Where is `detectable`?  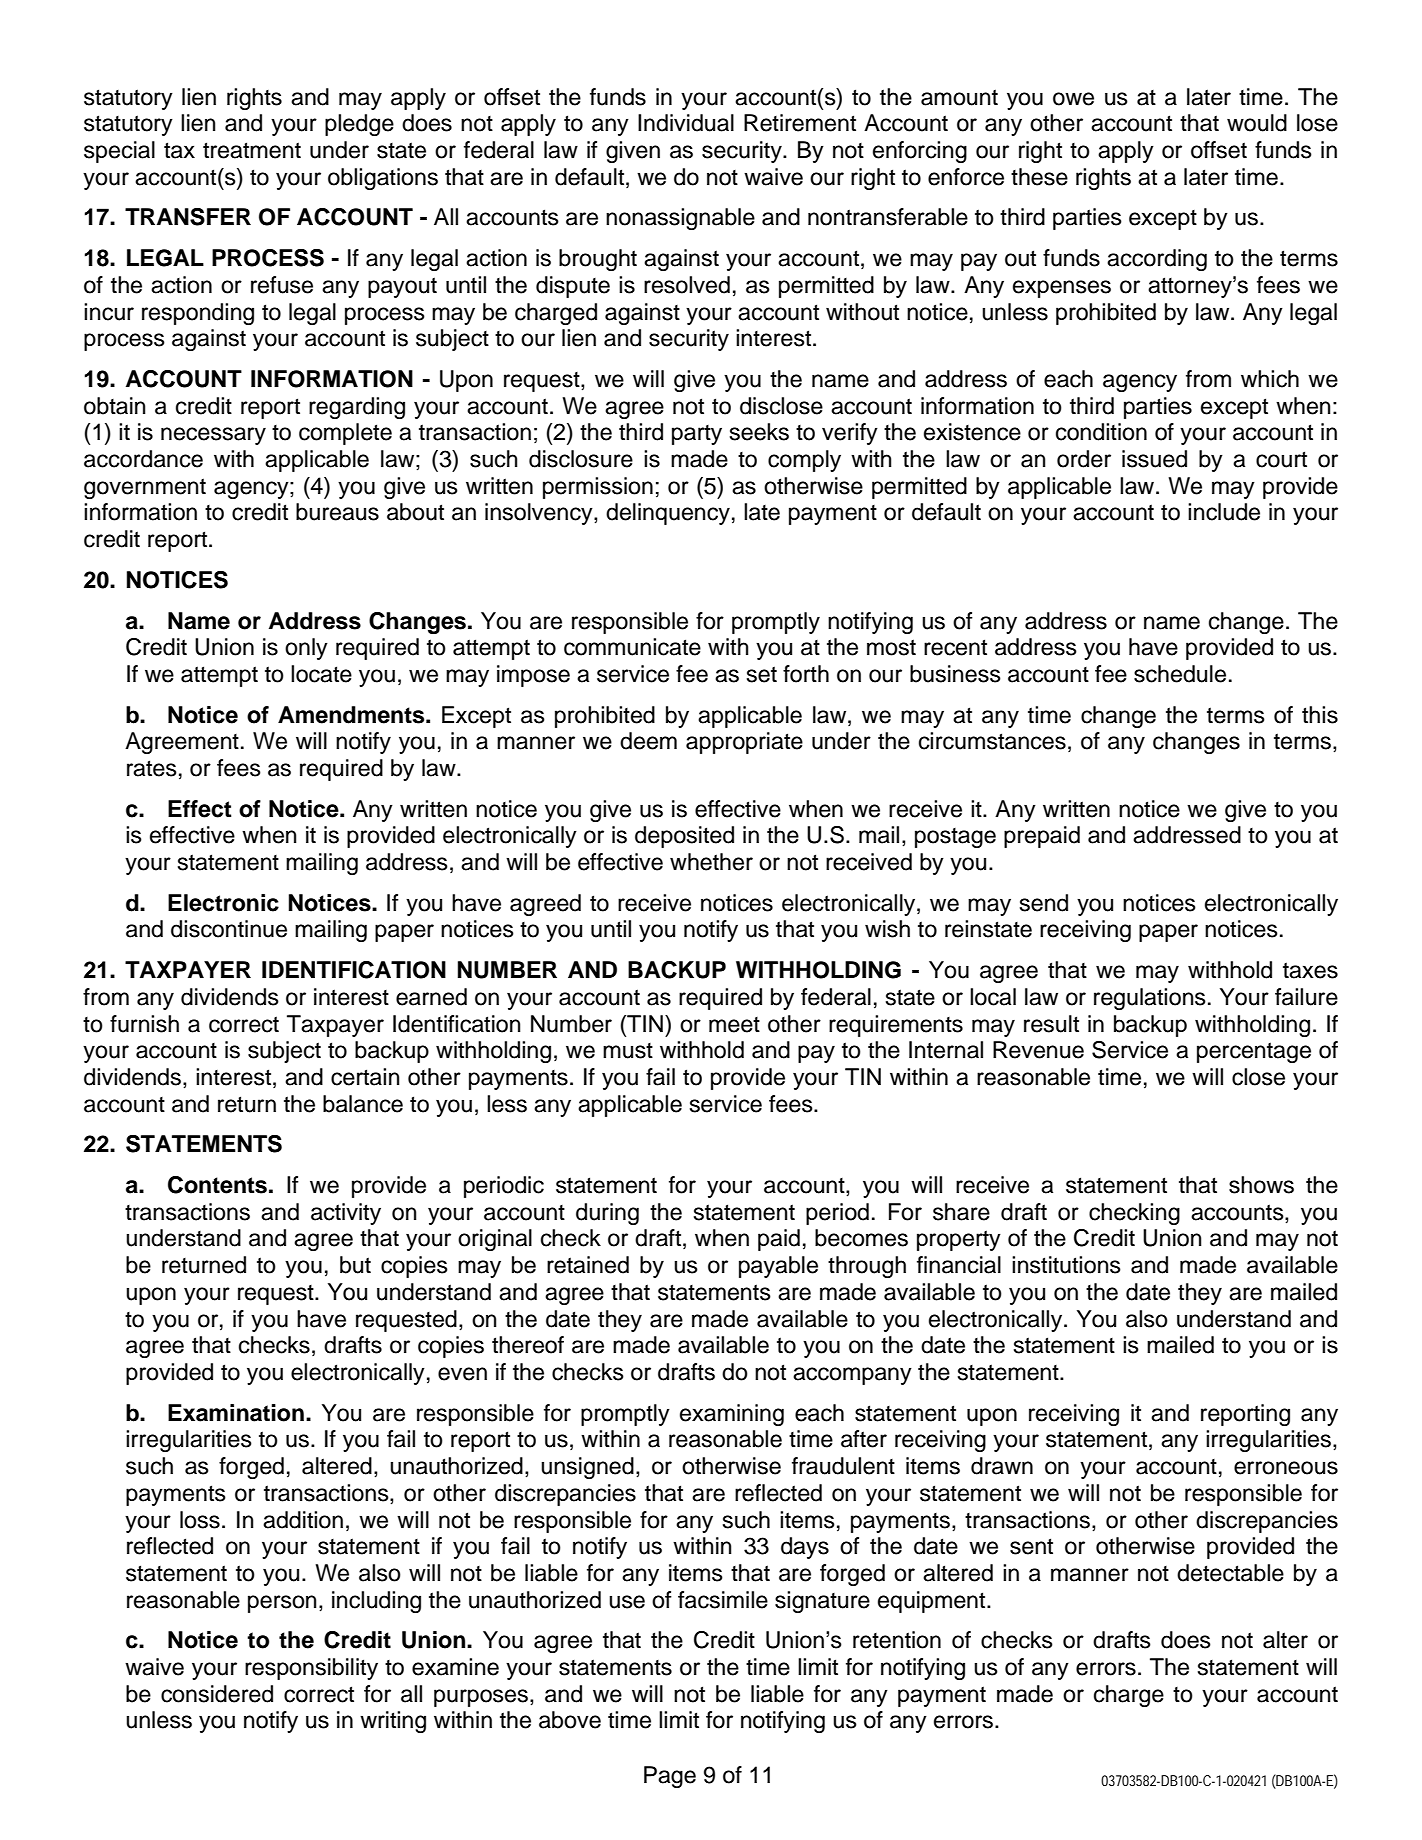 detectable is located at coordinates (1230, 1573).
